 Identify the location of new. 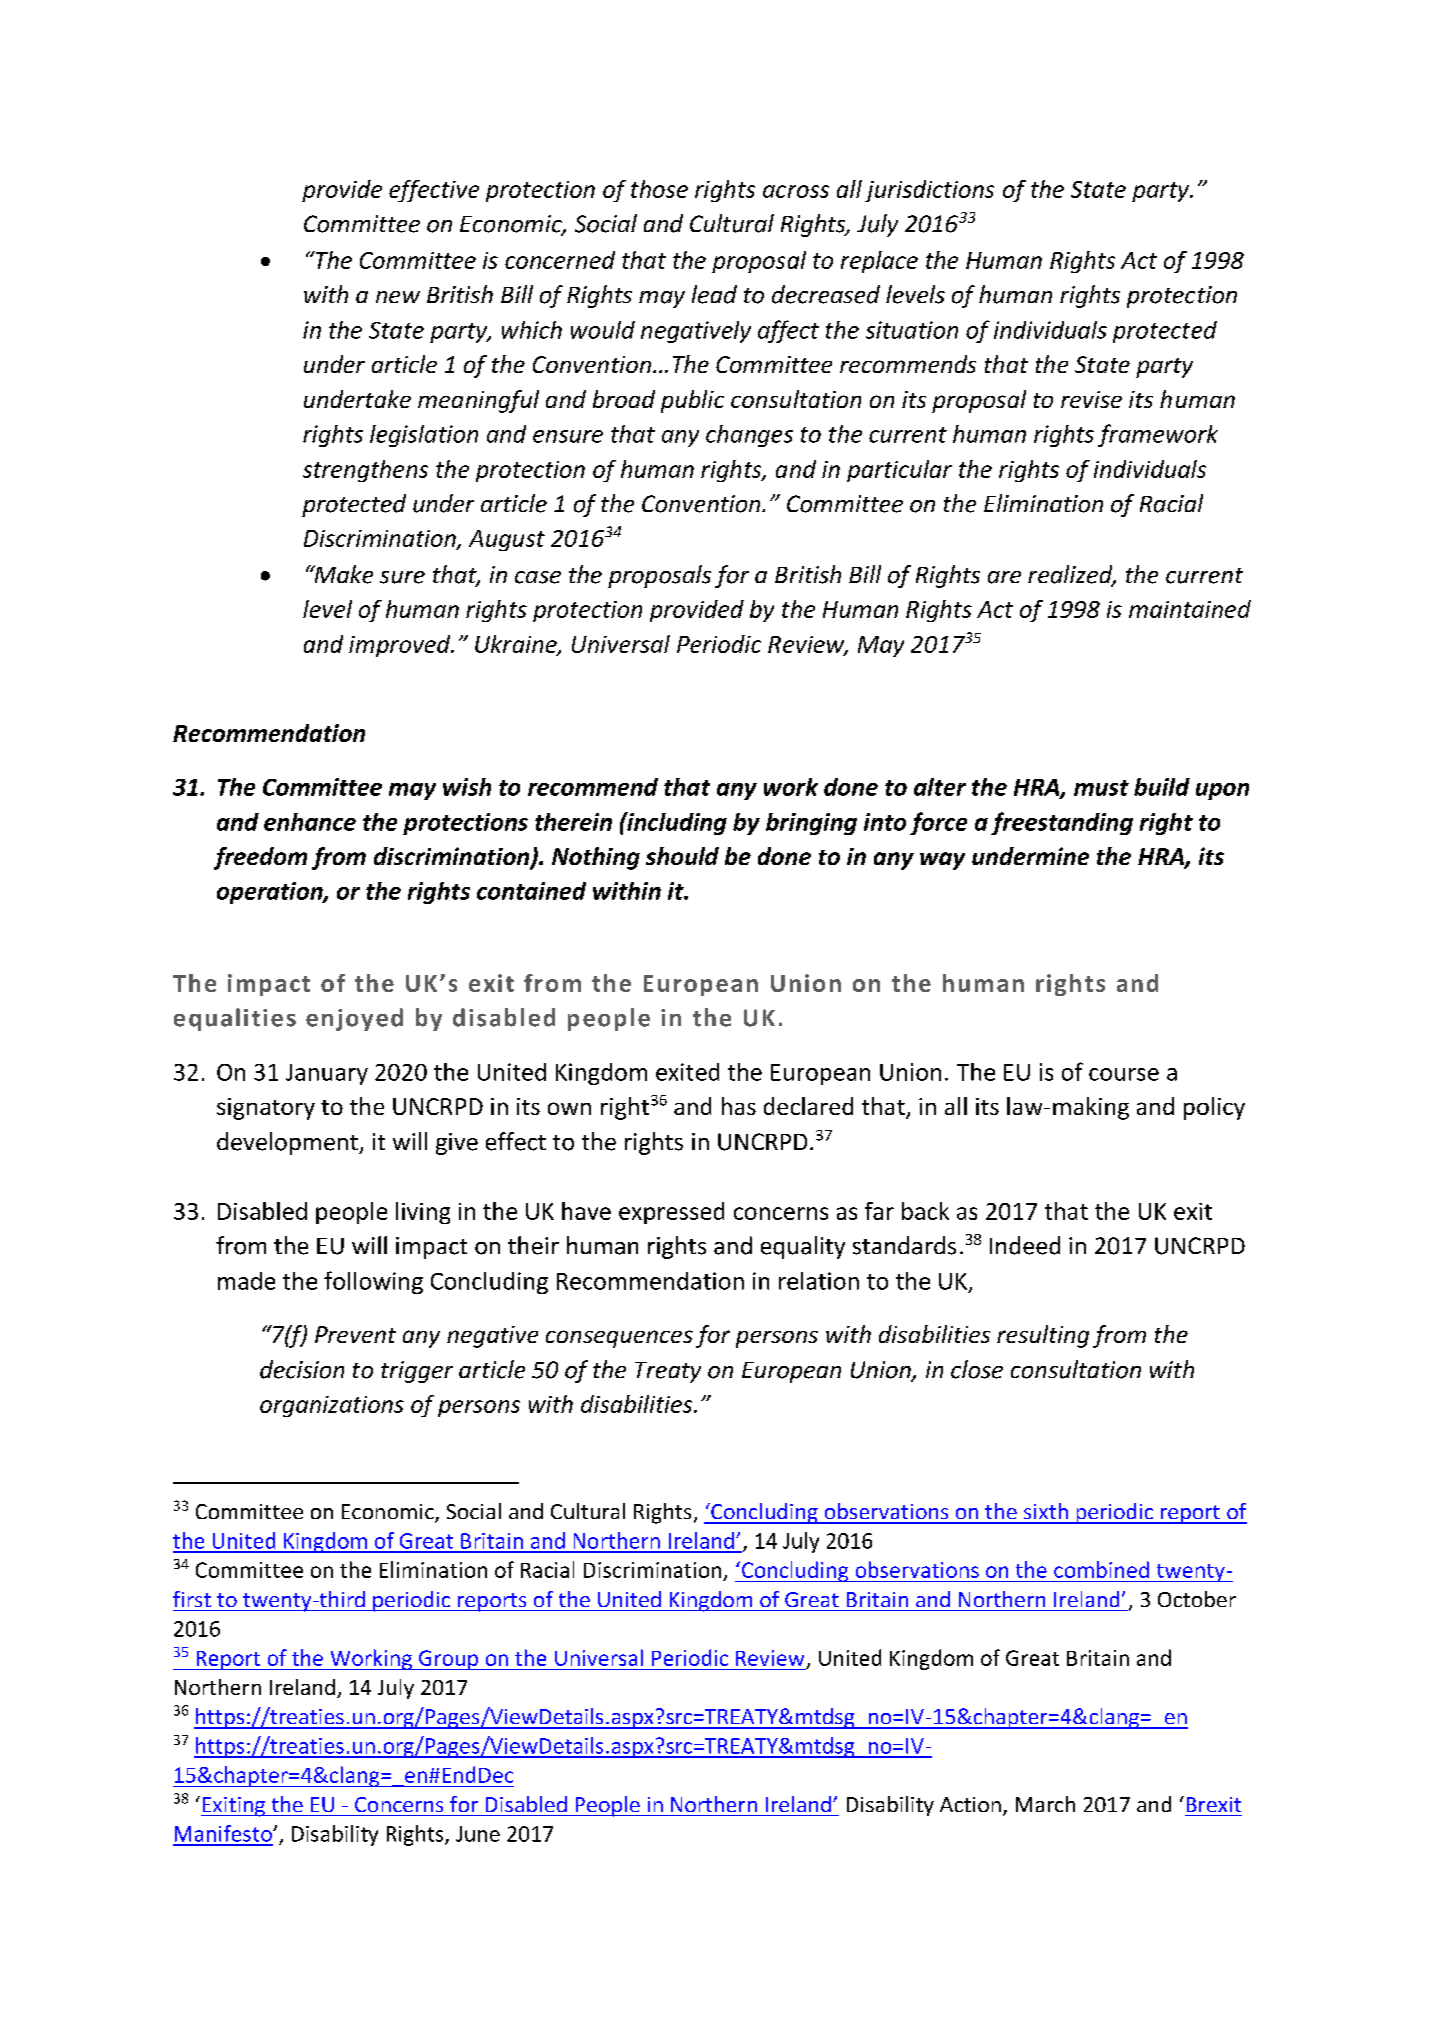
(398, 297).
